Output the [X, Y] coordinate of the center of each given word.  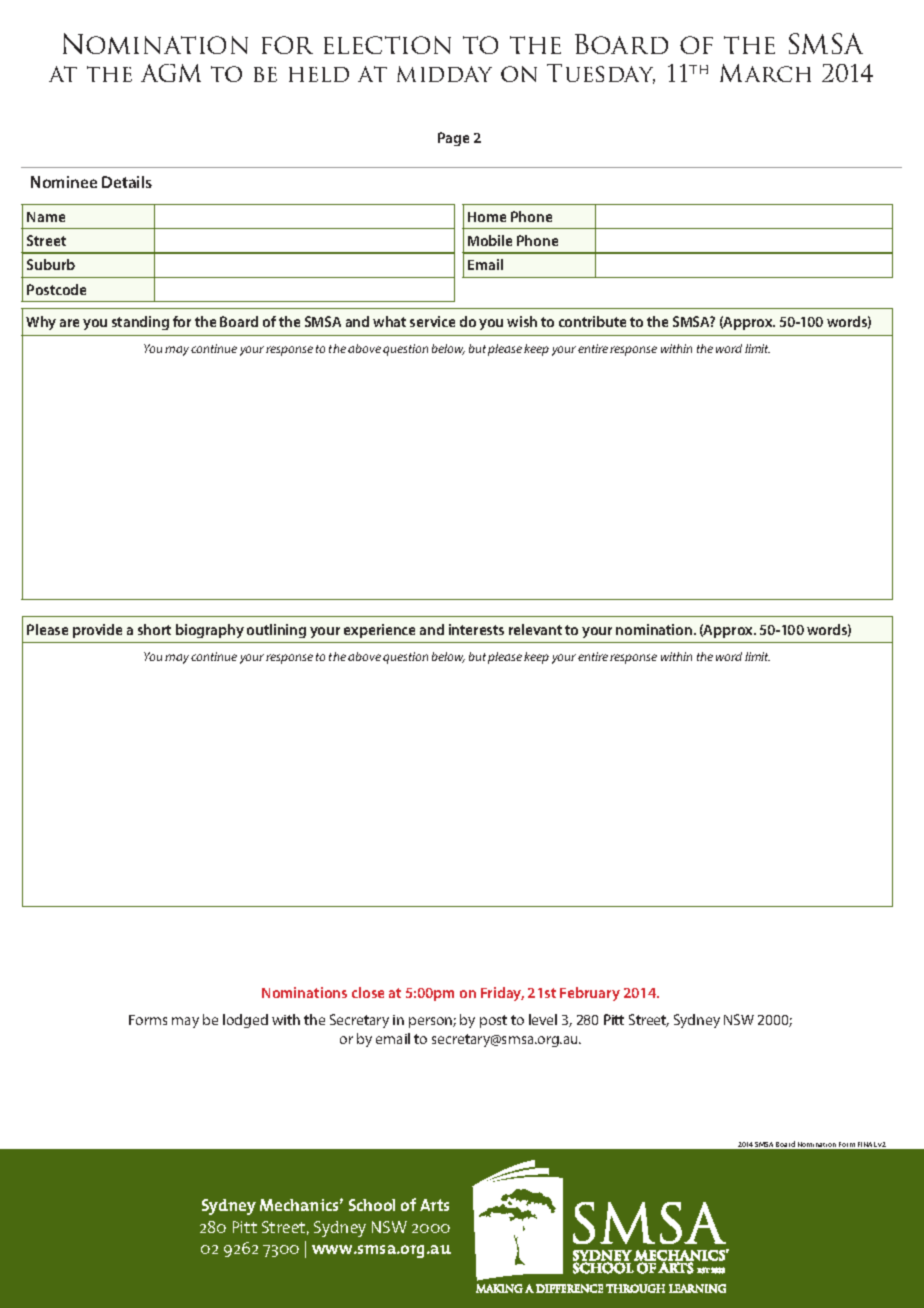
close [368, 992]
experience [379, 631]
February [590, 994]
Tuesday [601, 74]
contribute [592, 321]
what [389, 321]
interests [476, 629]
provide [97, 631]
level [543, 1019]
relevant [535, 629]
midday [444, 74]
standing [140, 323]
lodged [245, 1021]
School [372, 1205]
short [154, 629]
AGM [171, 73]
